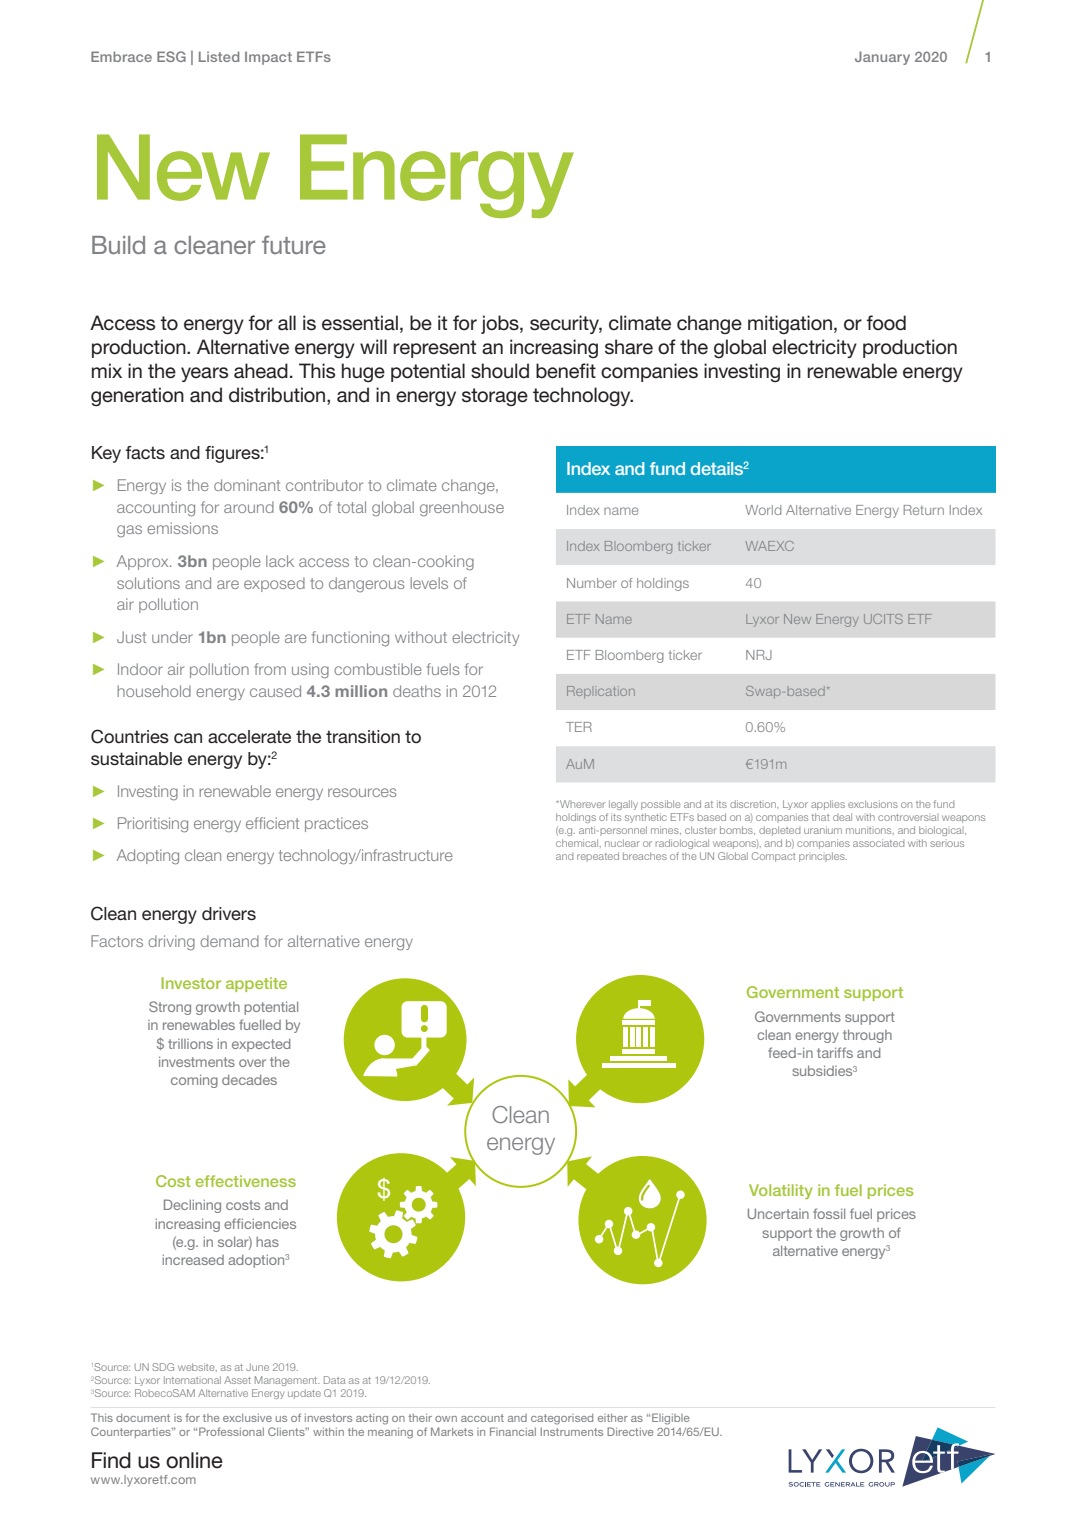  I want to click on January, so click(882, 58).
